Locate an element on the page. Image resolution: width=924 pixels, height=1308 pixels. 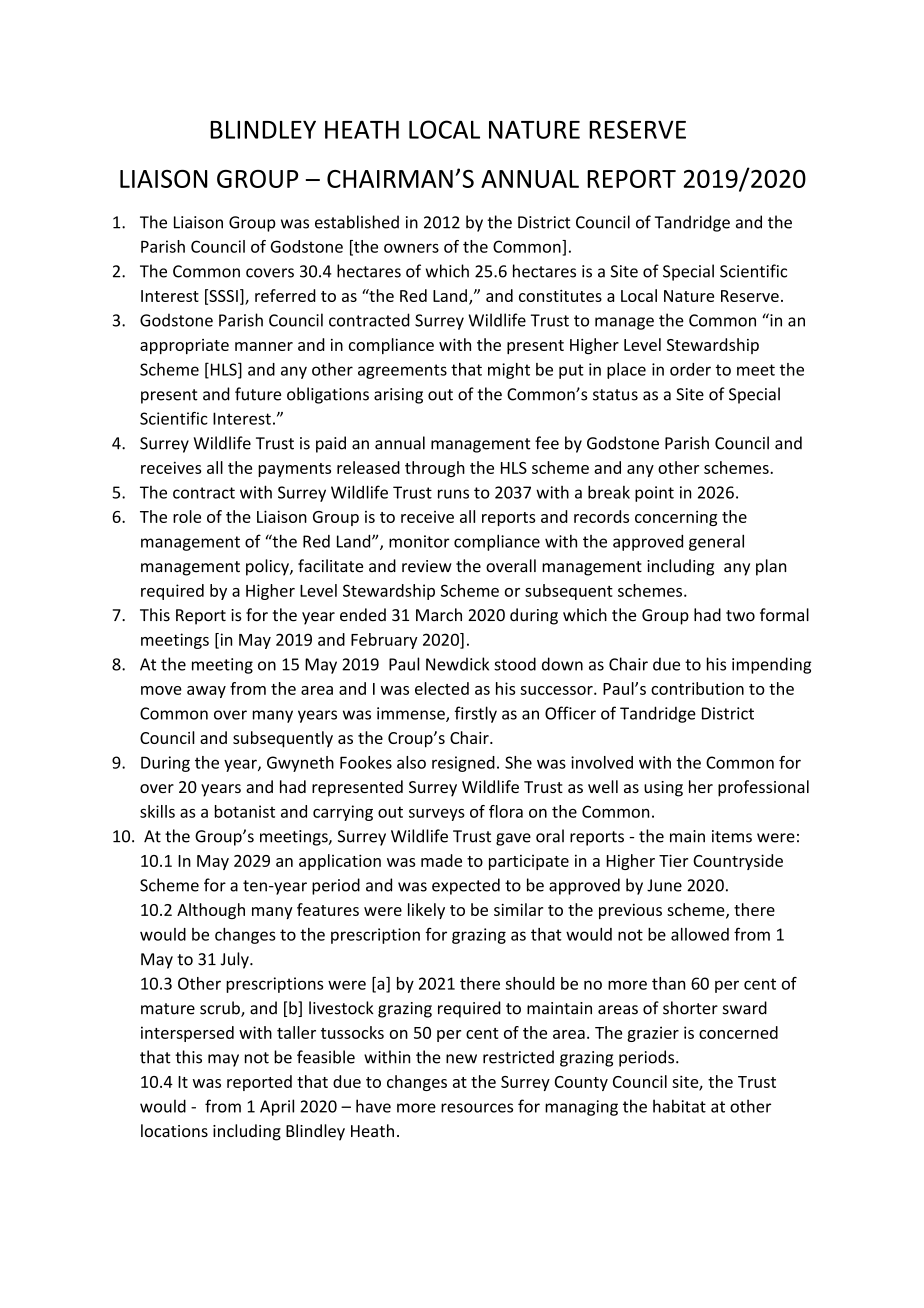
constitutes is located at coordinates (560, 296).
